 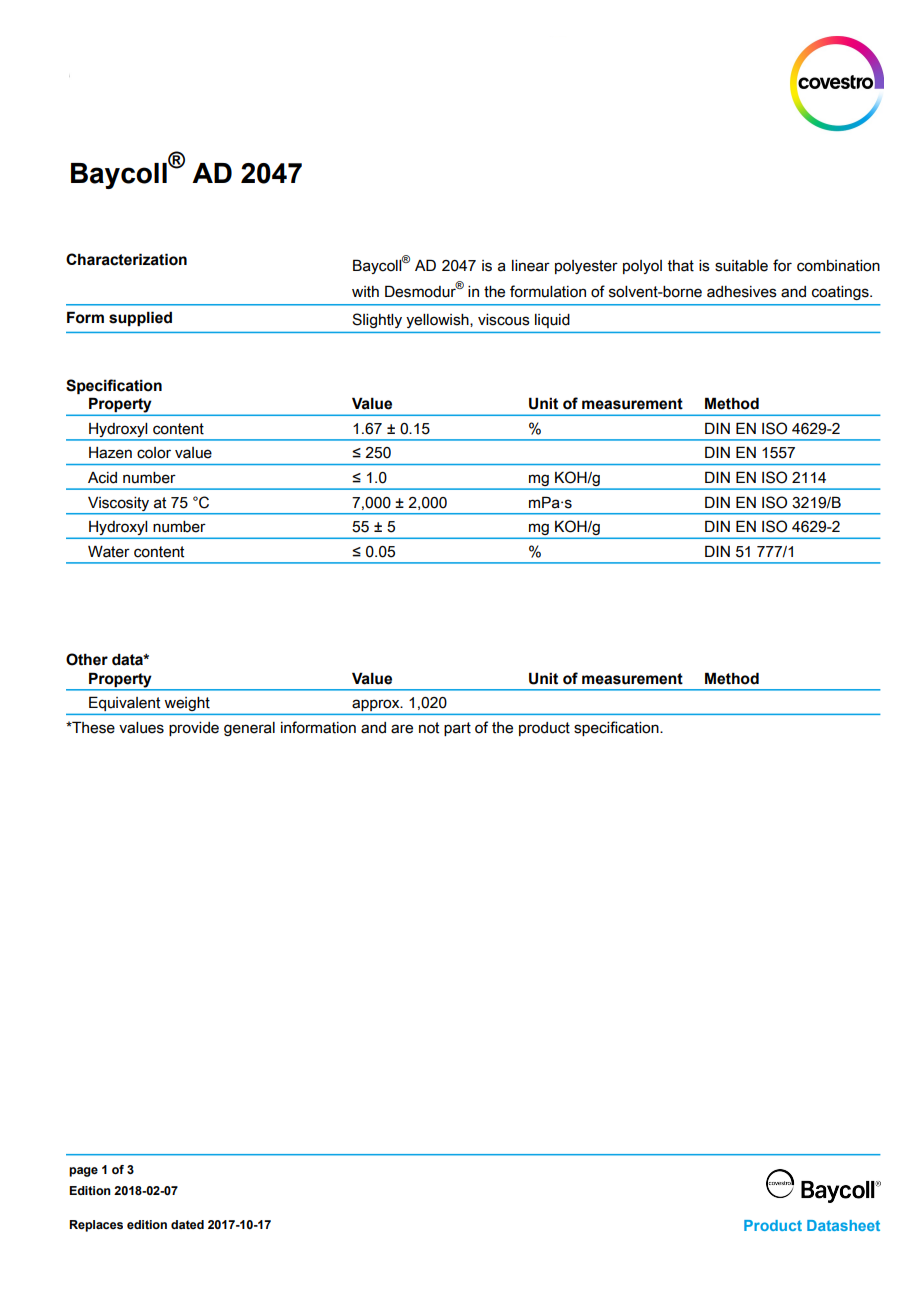 I want to click on not, so click(x=429, y=728).
